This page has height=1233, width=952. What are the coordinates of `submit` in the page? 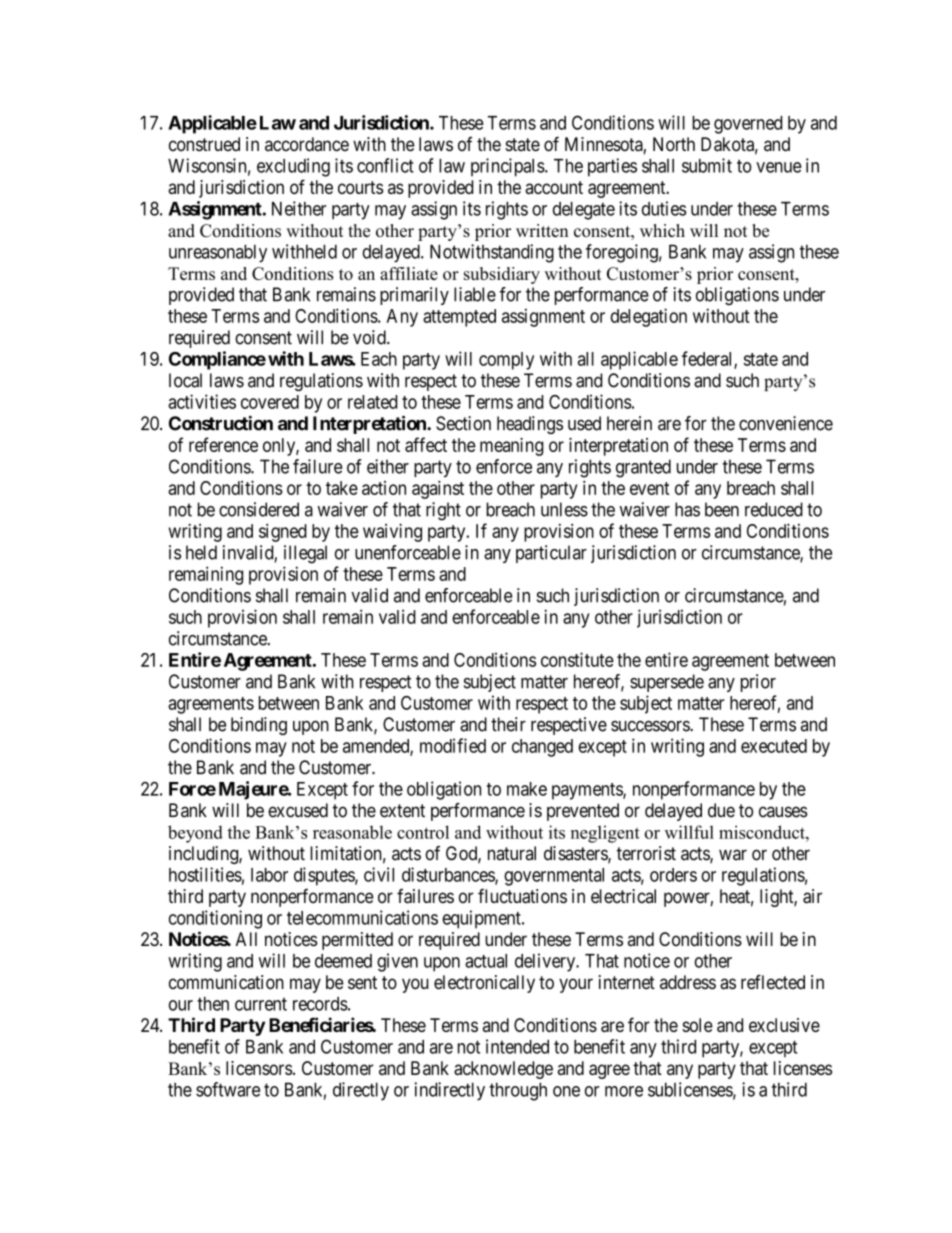 It's located at (707, 165).
